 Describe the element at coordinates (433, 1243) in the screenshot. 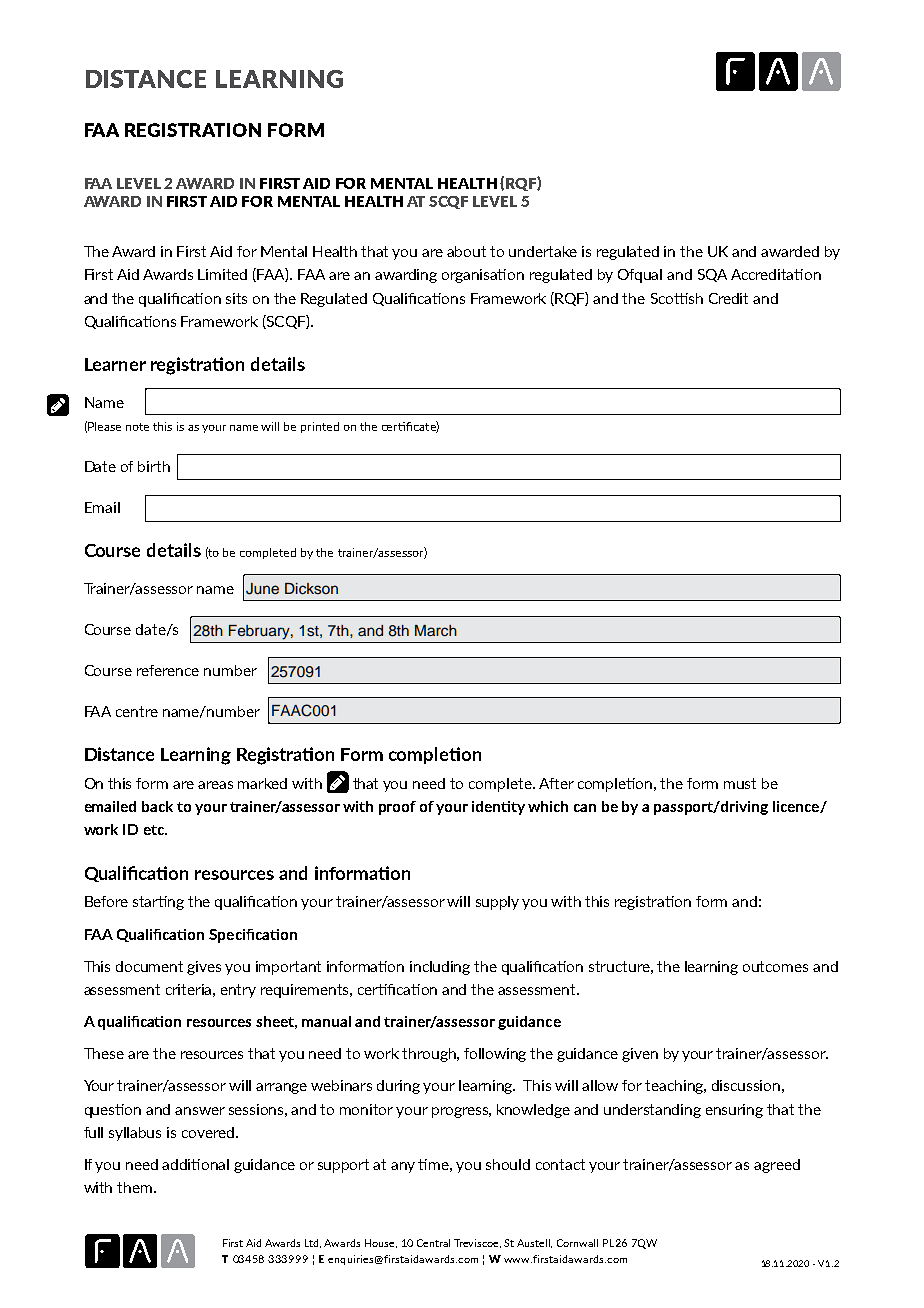

I see `Central` at that location.
